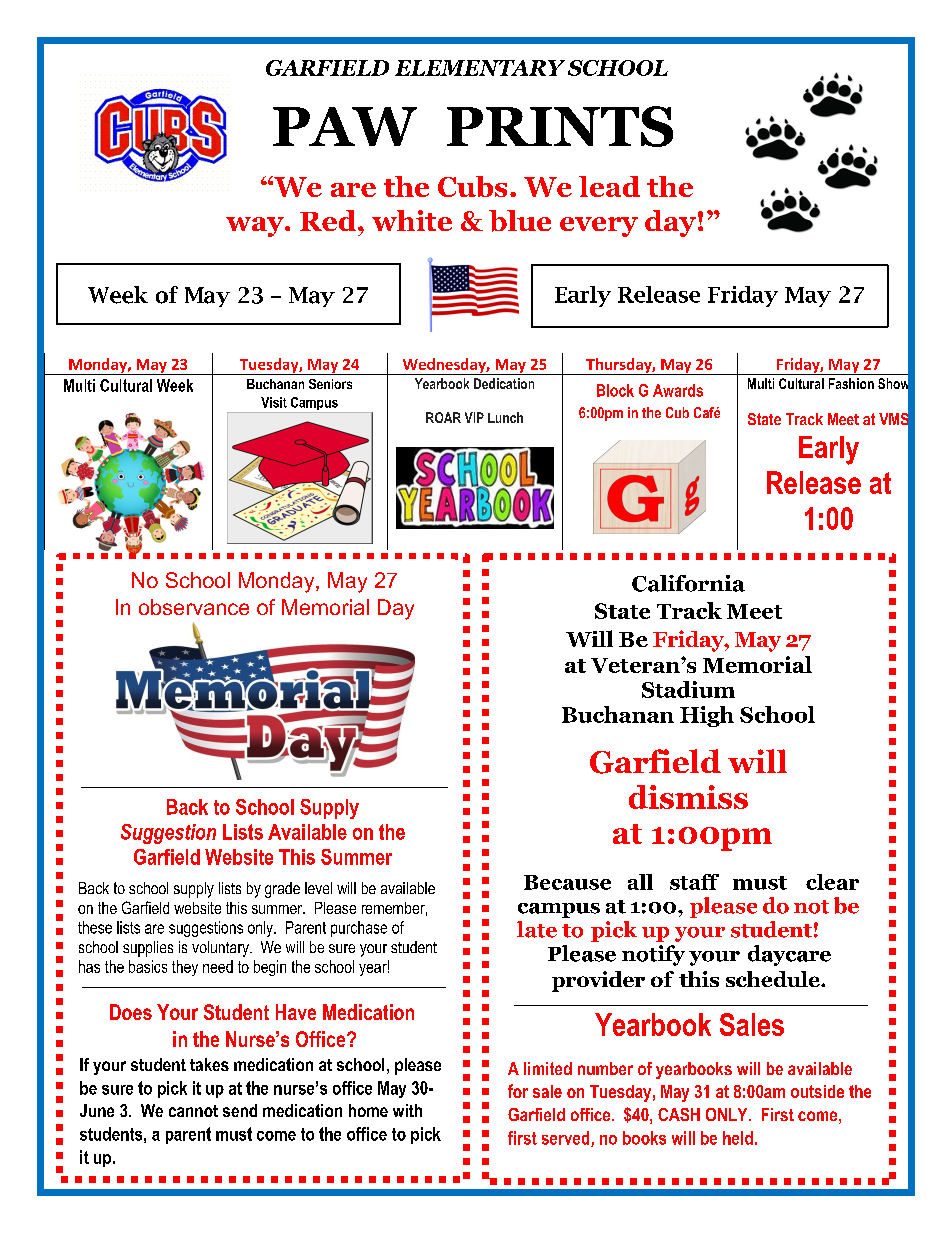 The height and width of the screenshot is (1233, 952). Describe the element at coordinates (480, 68) in the screenshot. I see `ELEMENTARY` at that location.
